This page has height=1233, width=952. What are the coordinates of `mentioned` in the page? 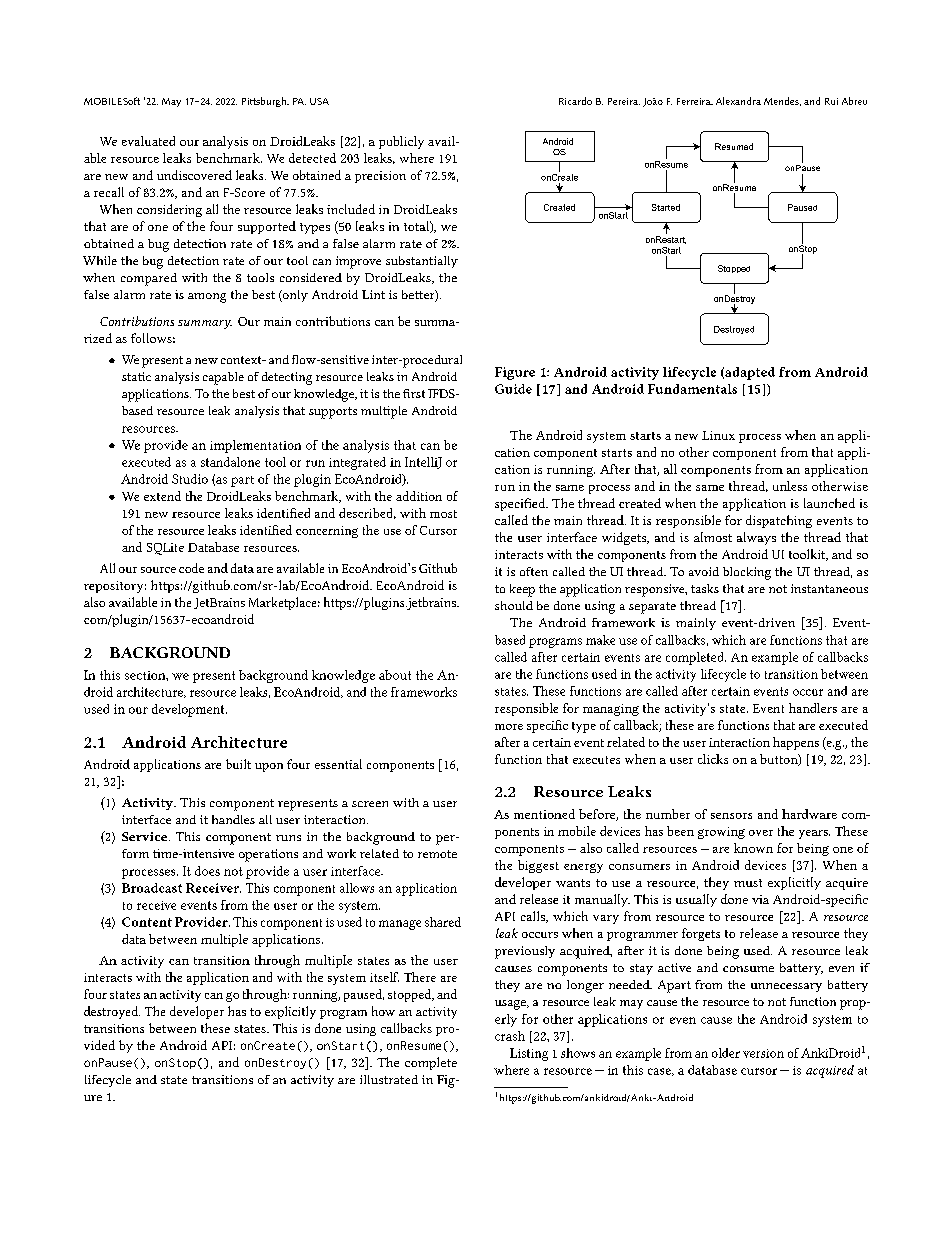 It's located at (544, 814).
